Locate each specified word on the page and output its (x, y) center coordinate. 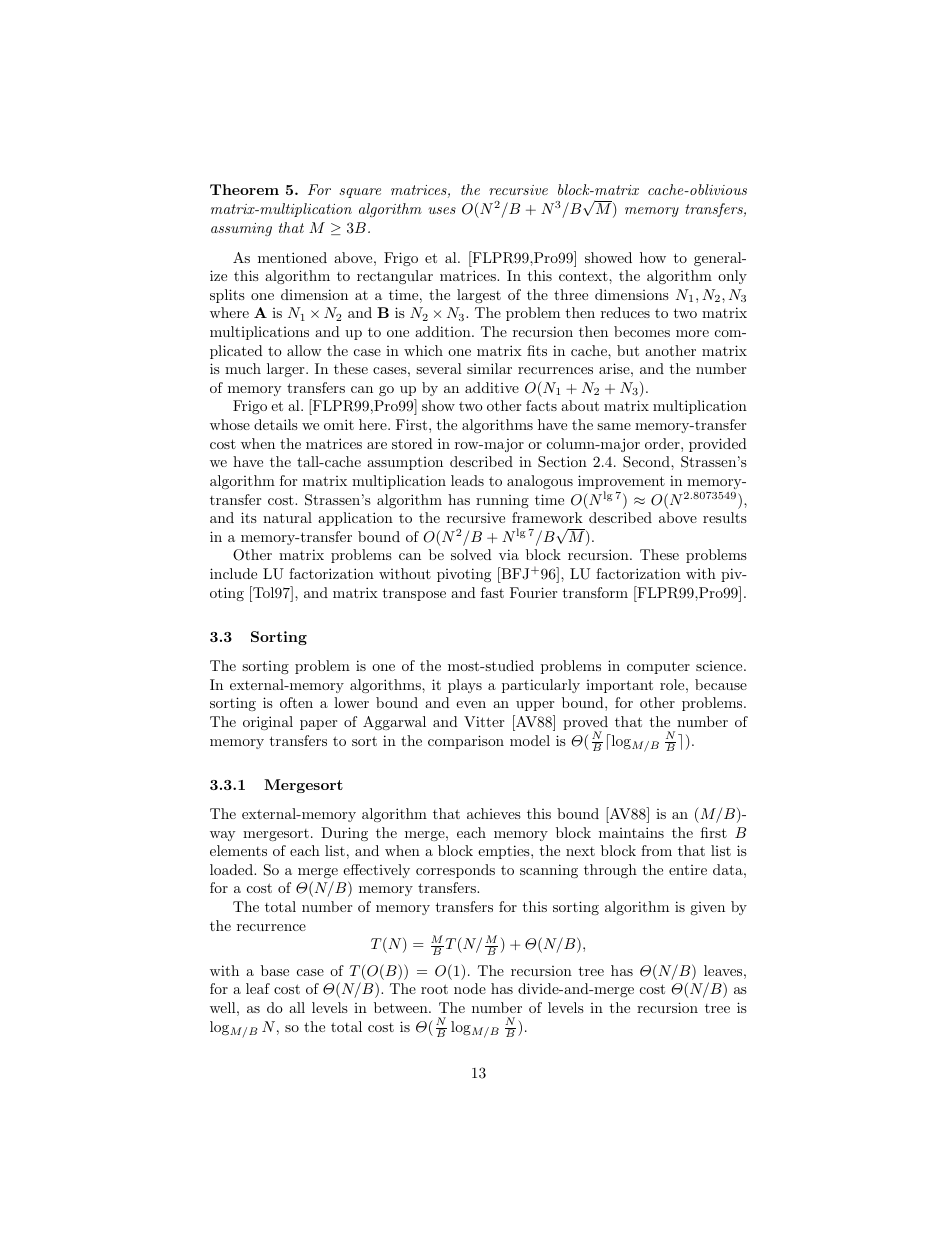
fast (492, 592)
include (233, 573)
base (275, 970)
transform (595, 592)
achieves (494, 813)
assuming (241, 229)
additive (492, 387)
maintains (631, 832)
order (663, 443)
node (470, 988)
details (276, 424)
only (732, 277)
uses (442, 210)
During (344, 834)
